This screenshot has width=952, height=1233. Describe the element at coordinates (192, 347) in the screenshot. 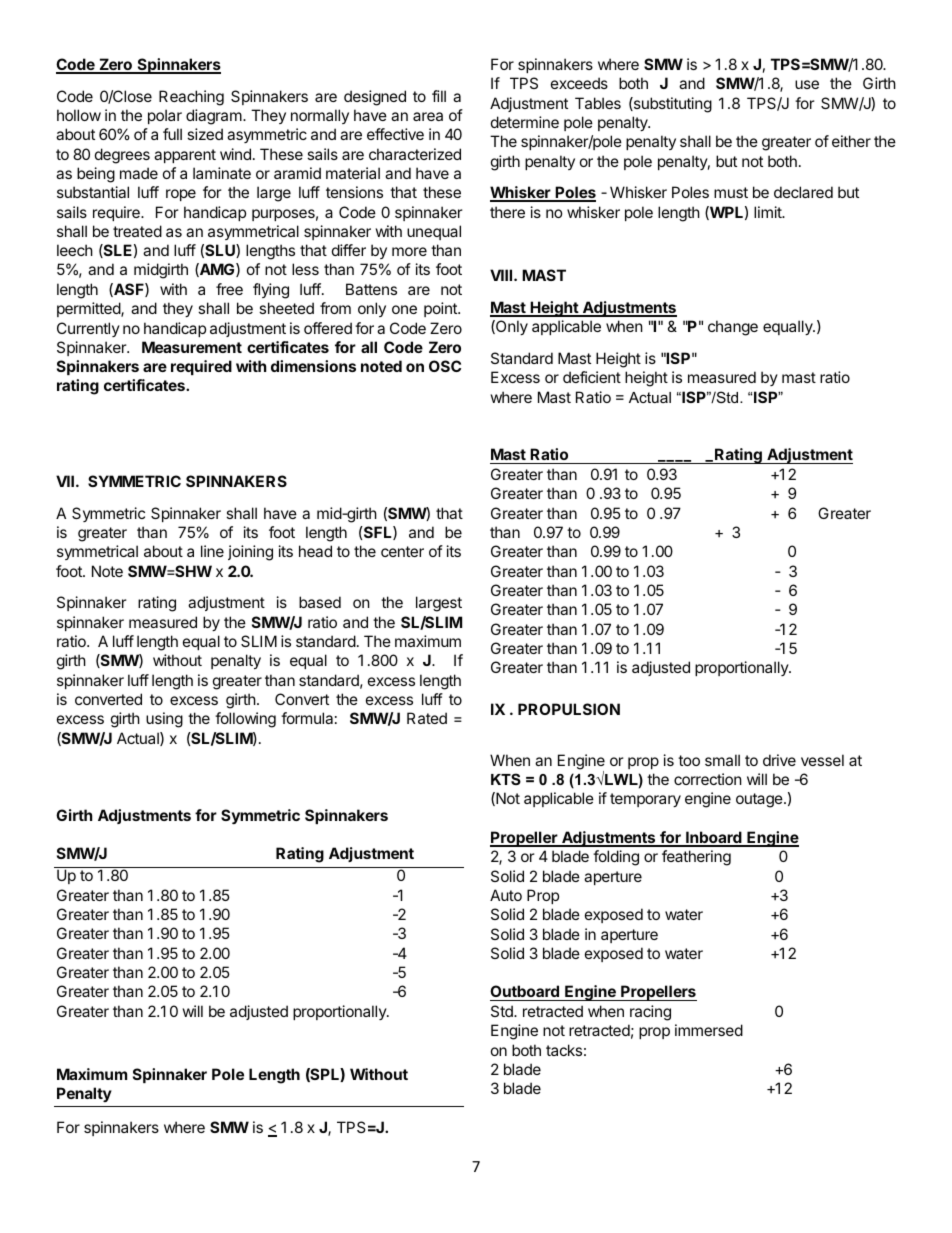

I see `Measurement` at that location.
